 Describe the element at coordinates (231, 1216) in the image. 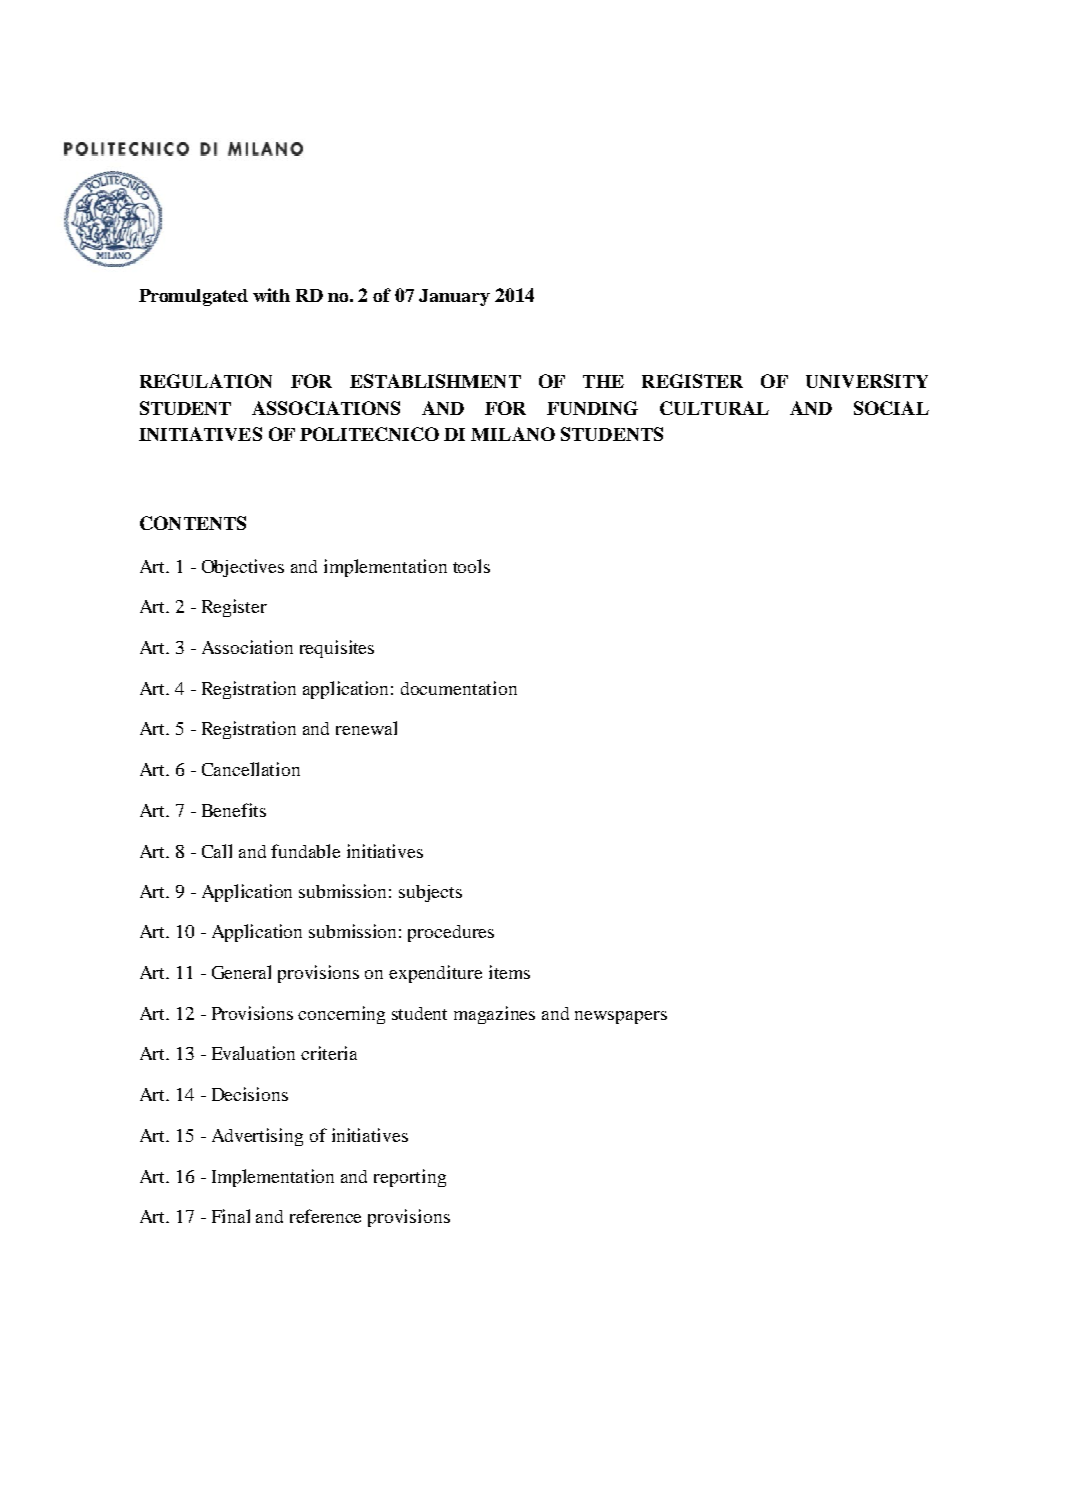

I see `Final` at that location.
